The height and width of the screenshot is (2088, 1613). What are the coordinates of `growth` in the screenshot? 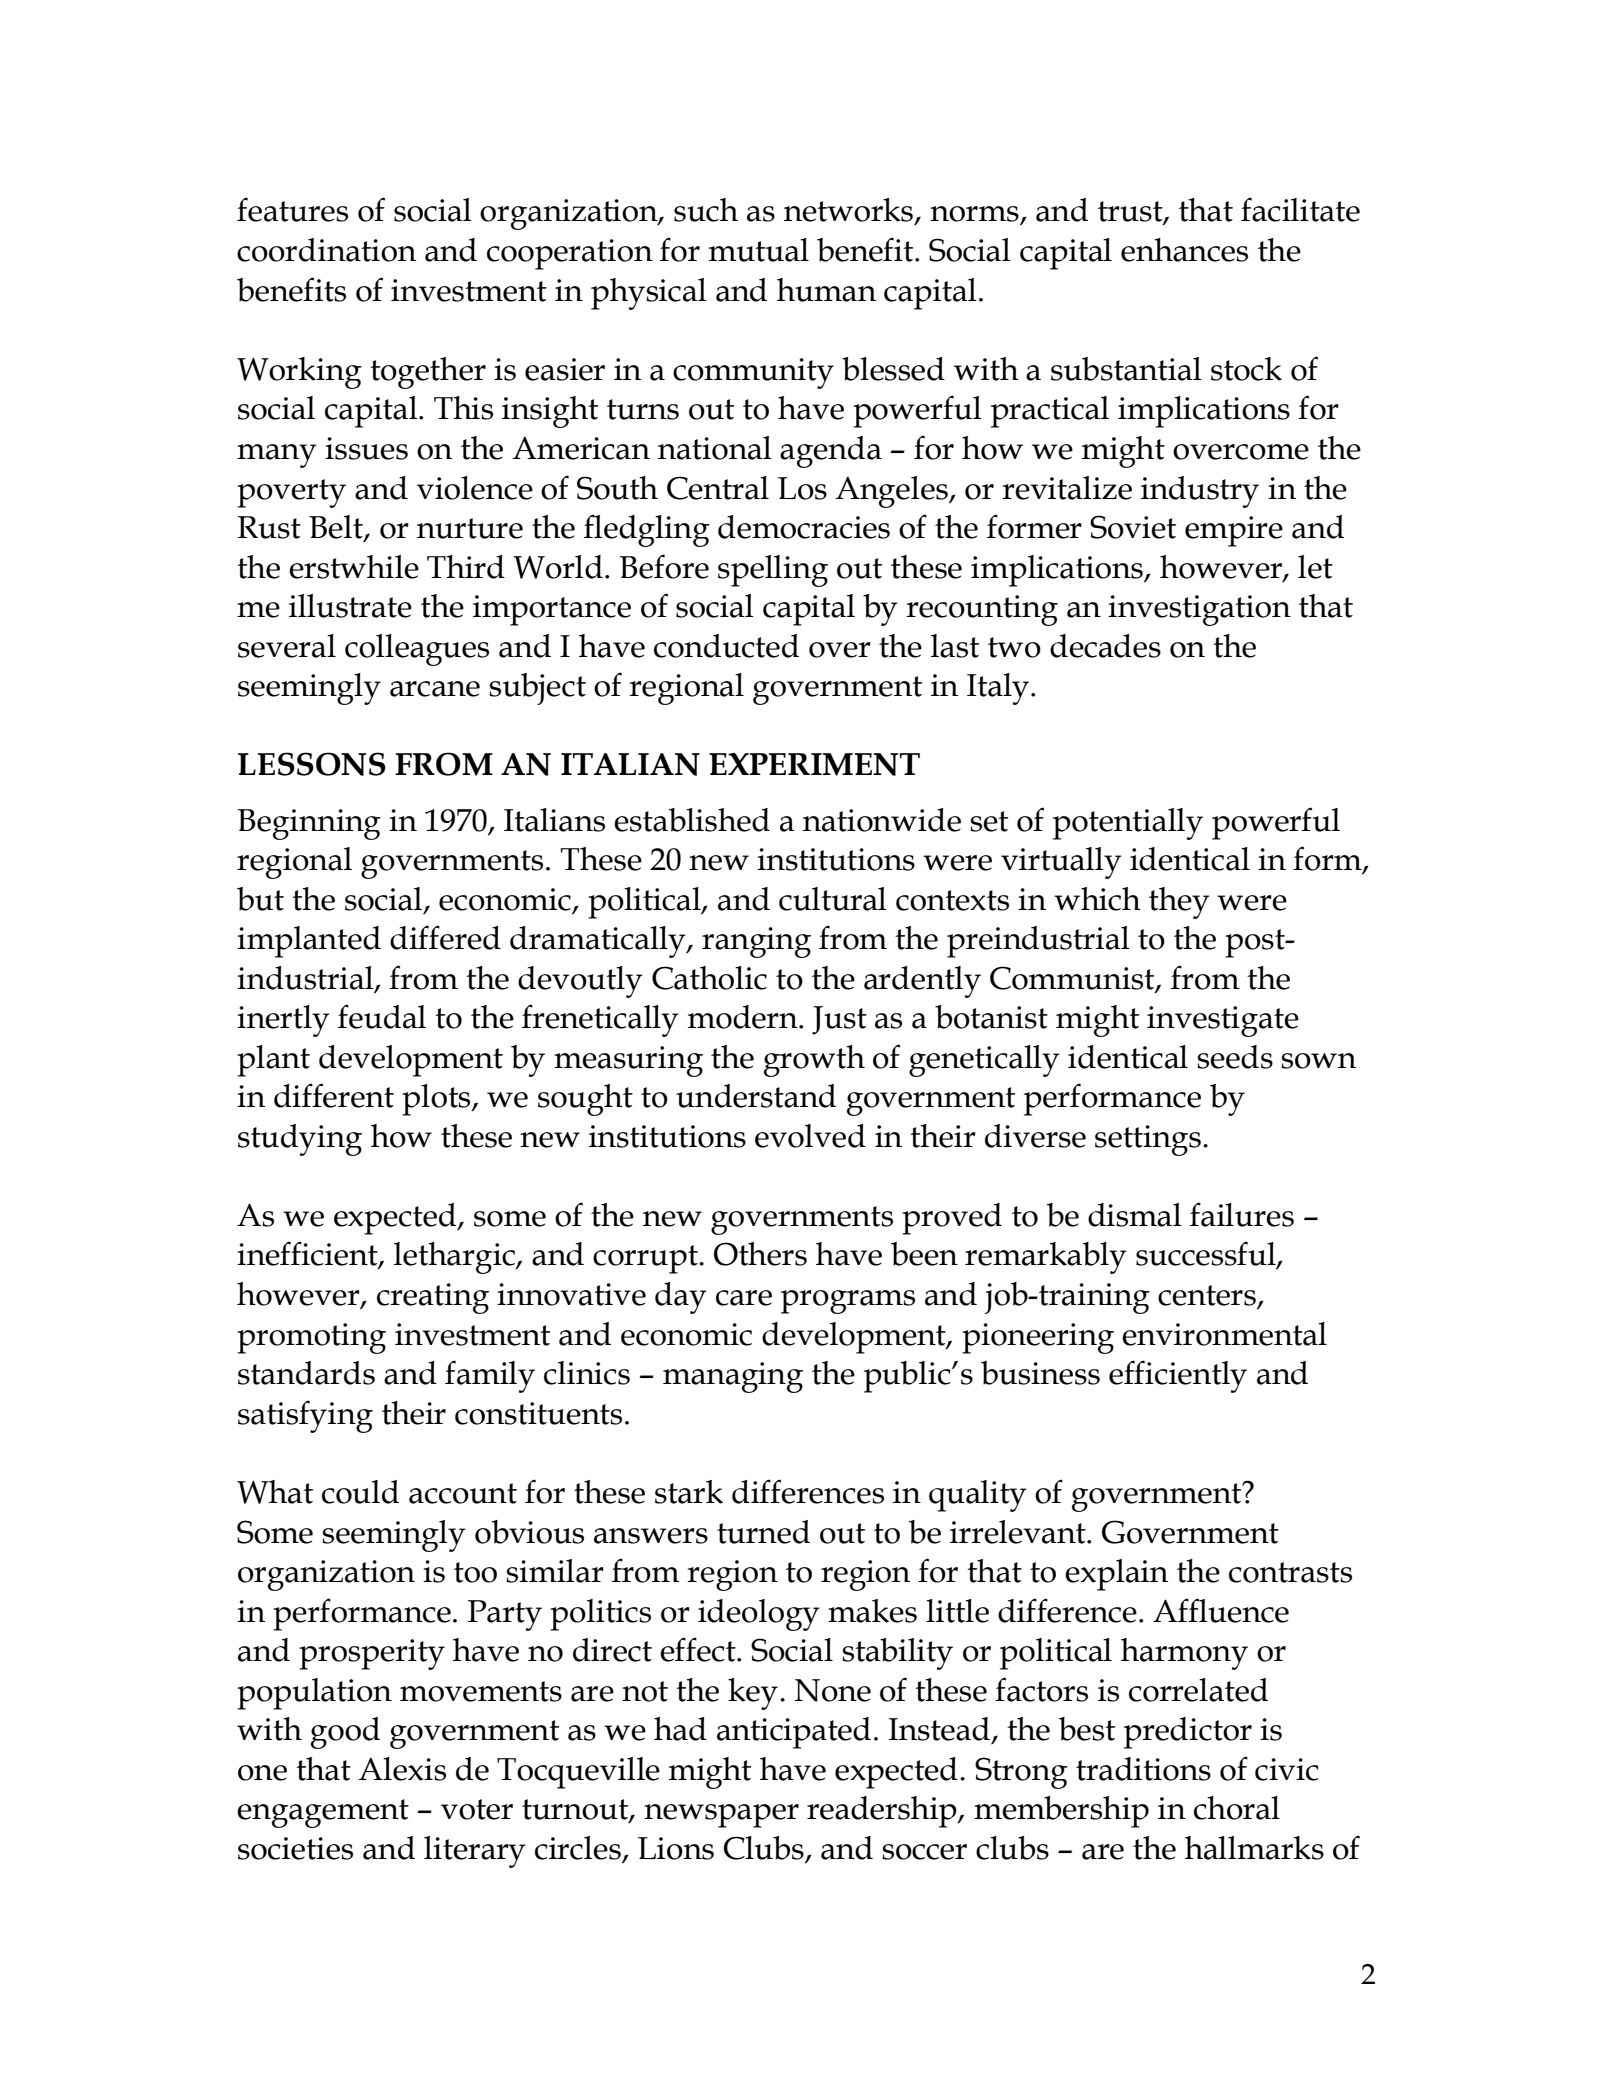 It's located at (814, 1061).
